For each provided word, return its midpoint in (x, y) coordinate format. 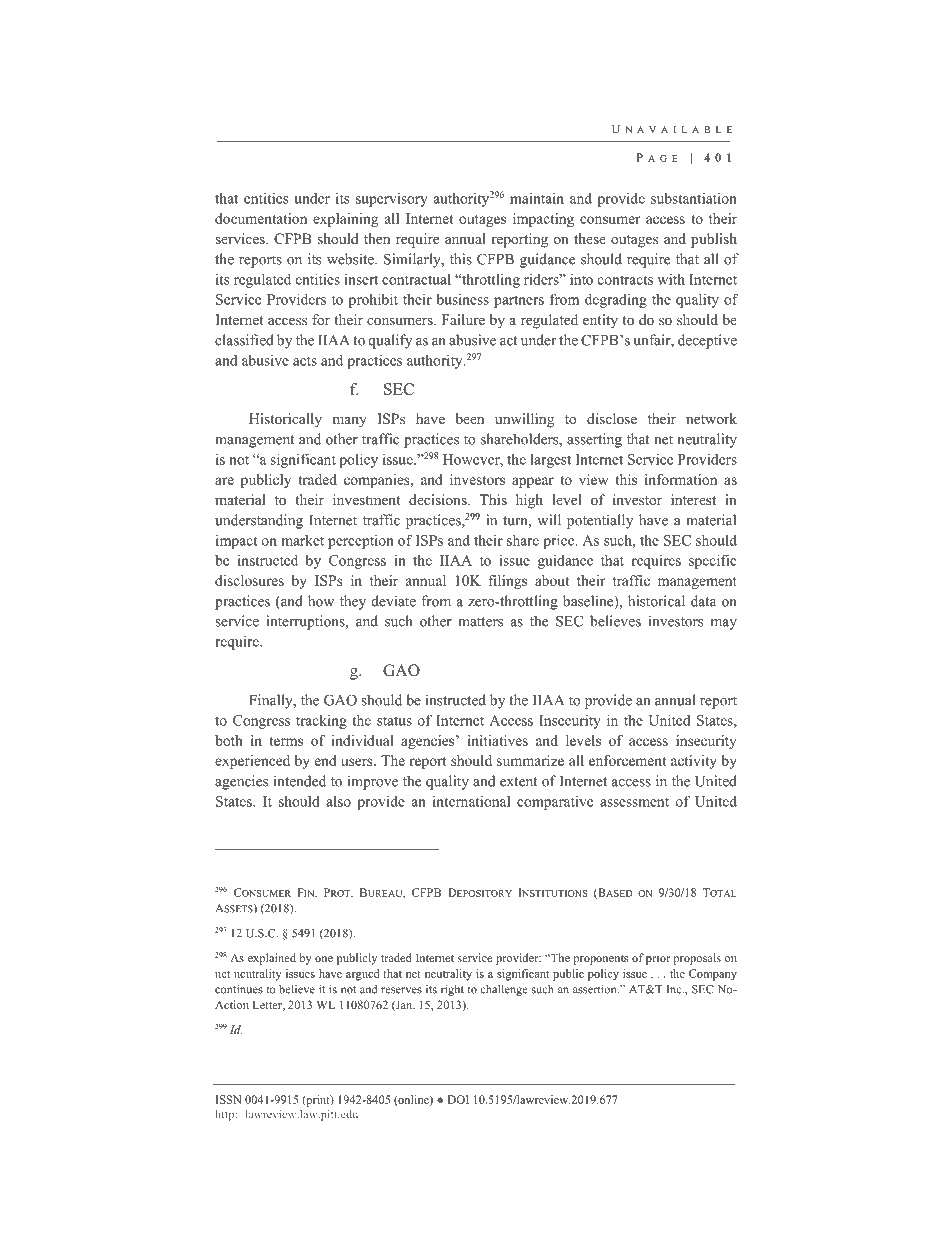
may (724, 624)
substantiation (694, 198)
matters (480, 622)
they (353, 602)
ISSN (229, 1099)
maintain (537, 198)
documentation (261, 218)
